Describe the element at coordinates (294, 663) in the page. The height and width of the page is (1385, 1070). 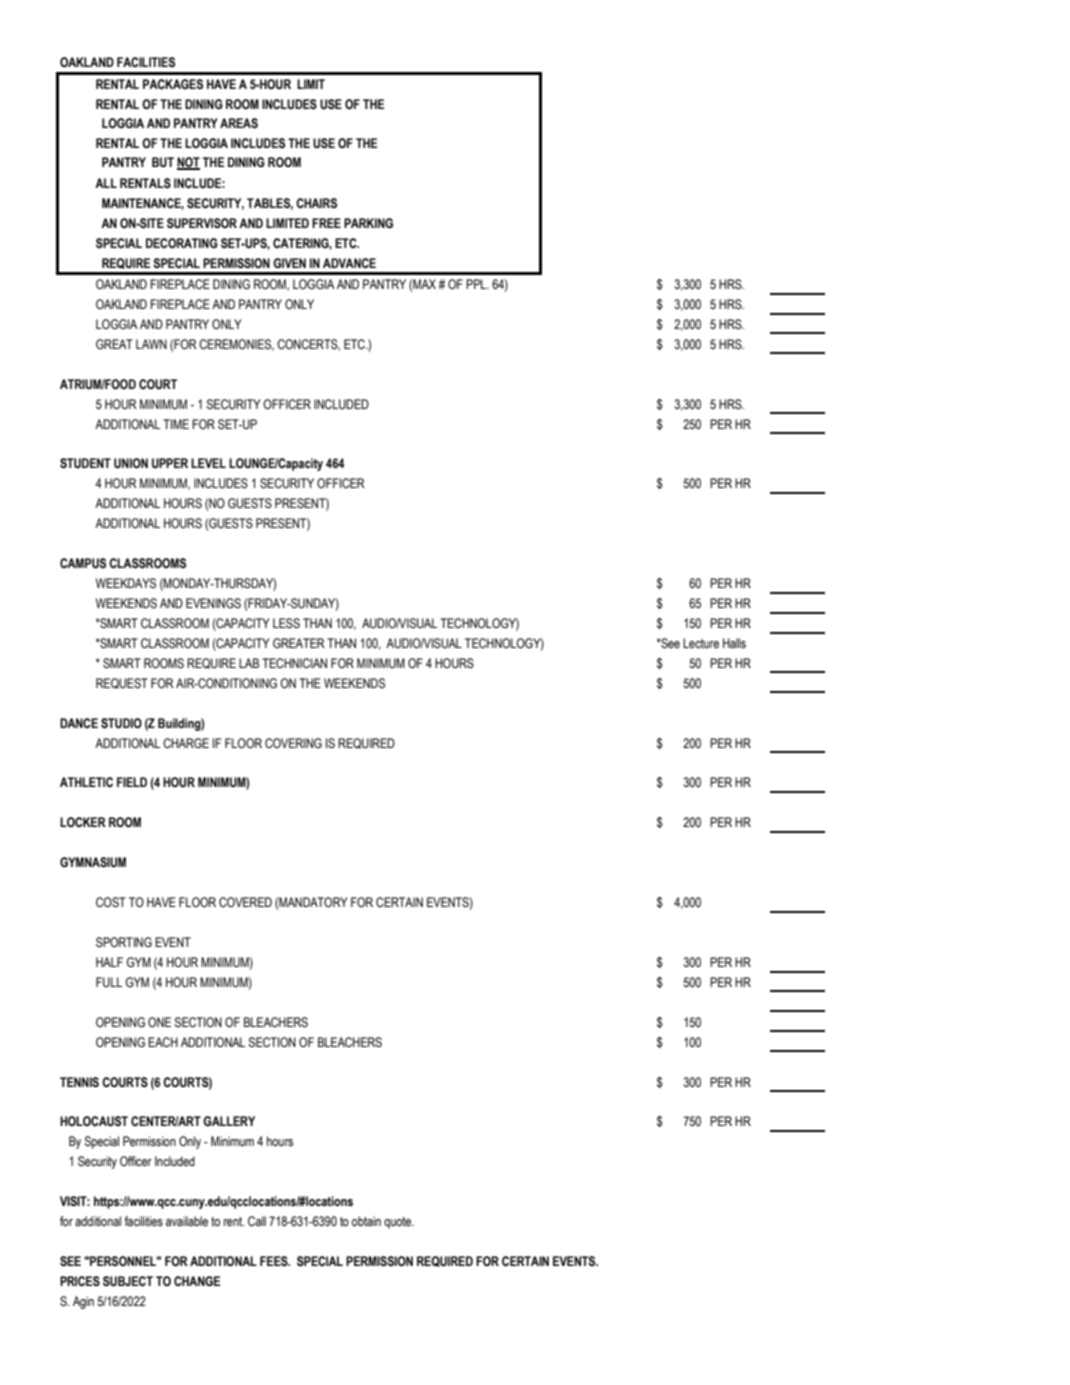
I see `TECHNICIAN` at that location.
